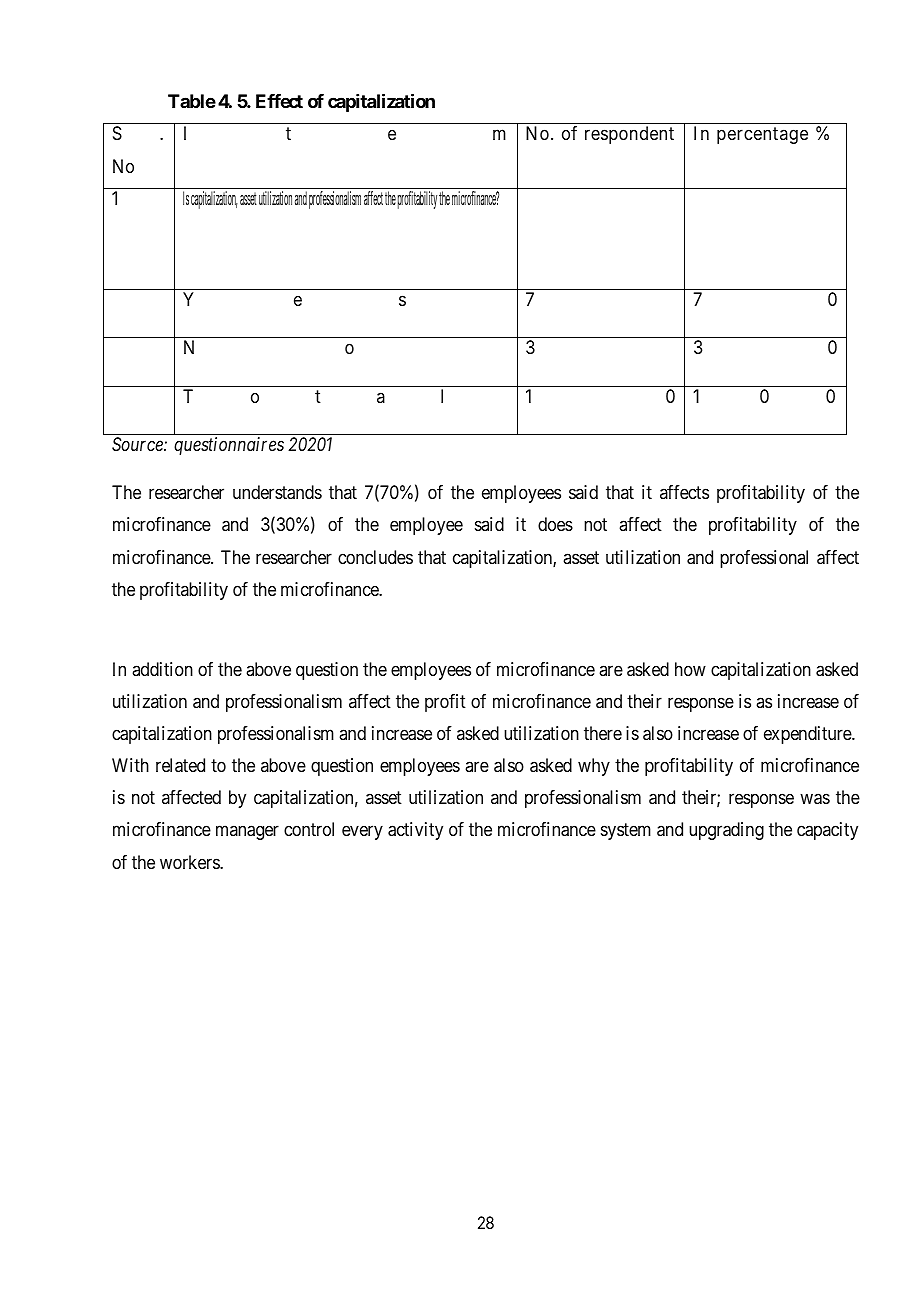 The image size is (924, 1308). Describe the element at coordinates (690, 669) in the image. I see `how` at that location.
